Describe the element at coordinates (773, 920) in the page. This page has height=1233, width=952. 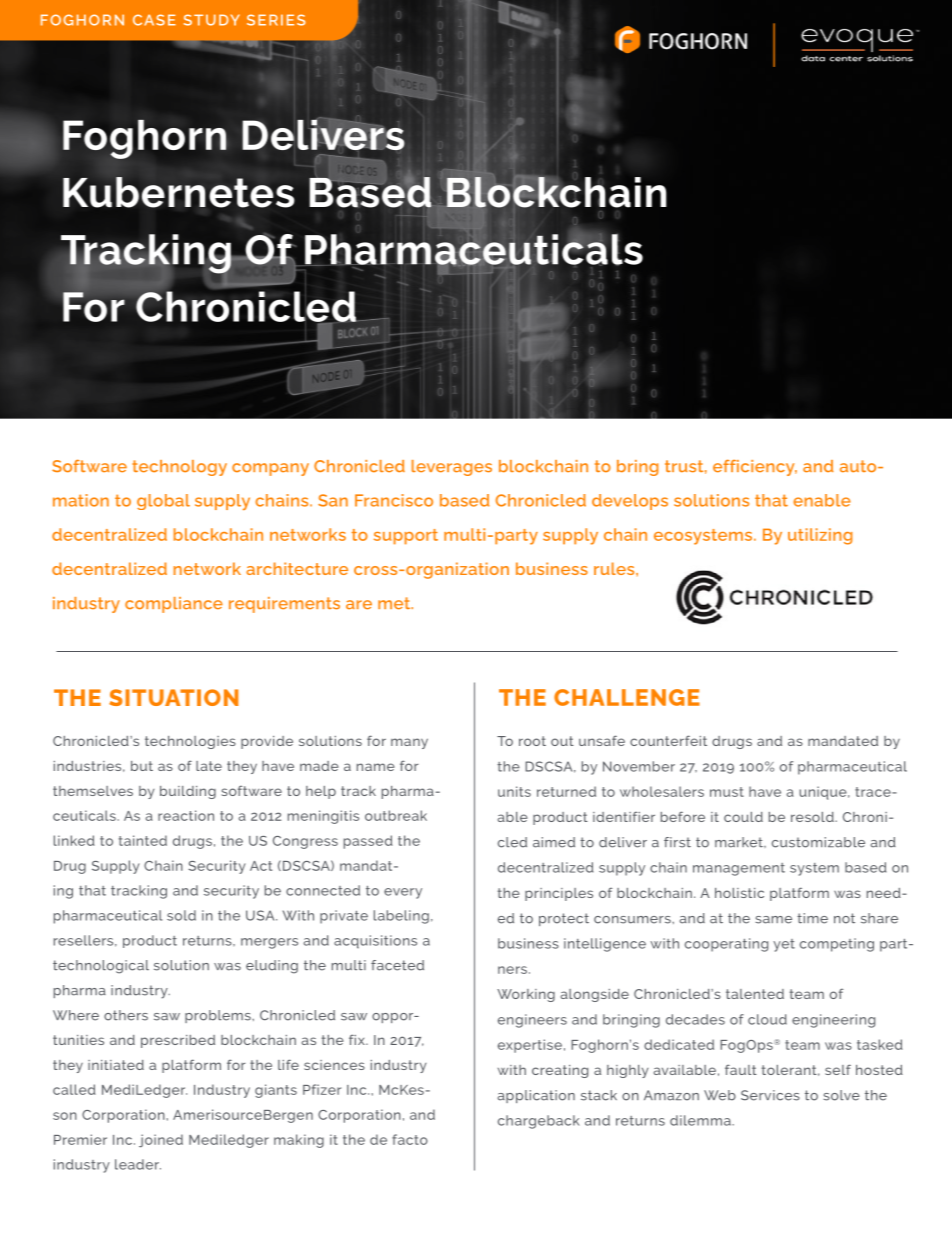
I see `same` at that location.
